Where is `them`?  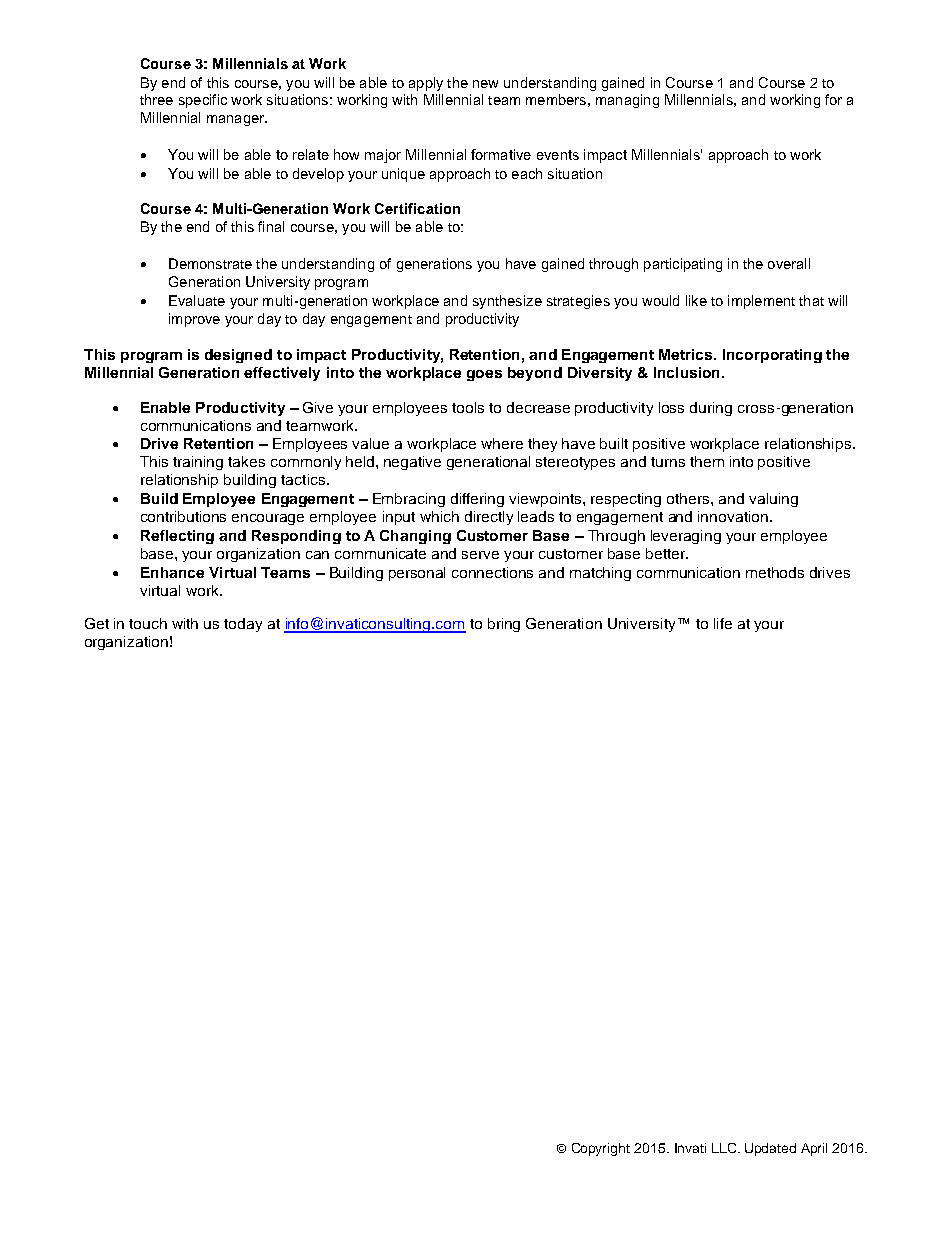
them is located at coordinates (707, 461).
